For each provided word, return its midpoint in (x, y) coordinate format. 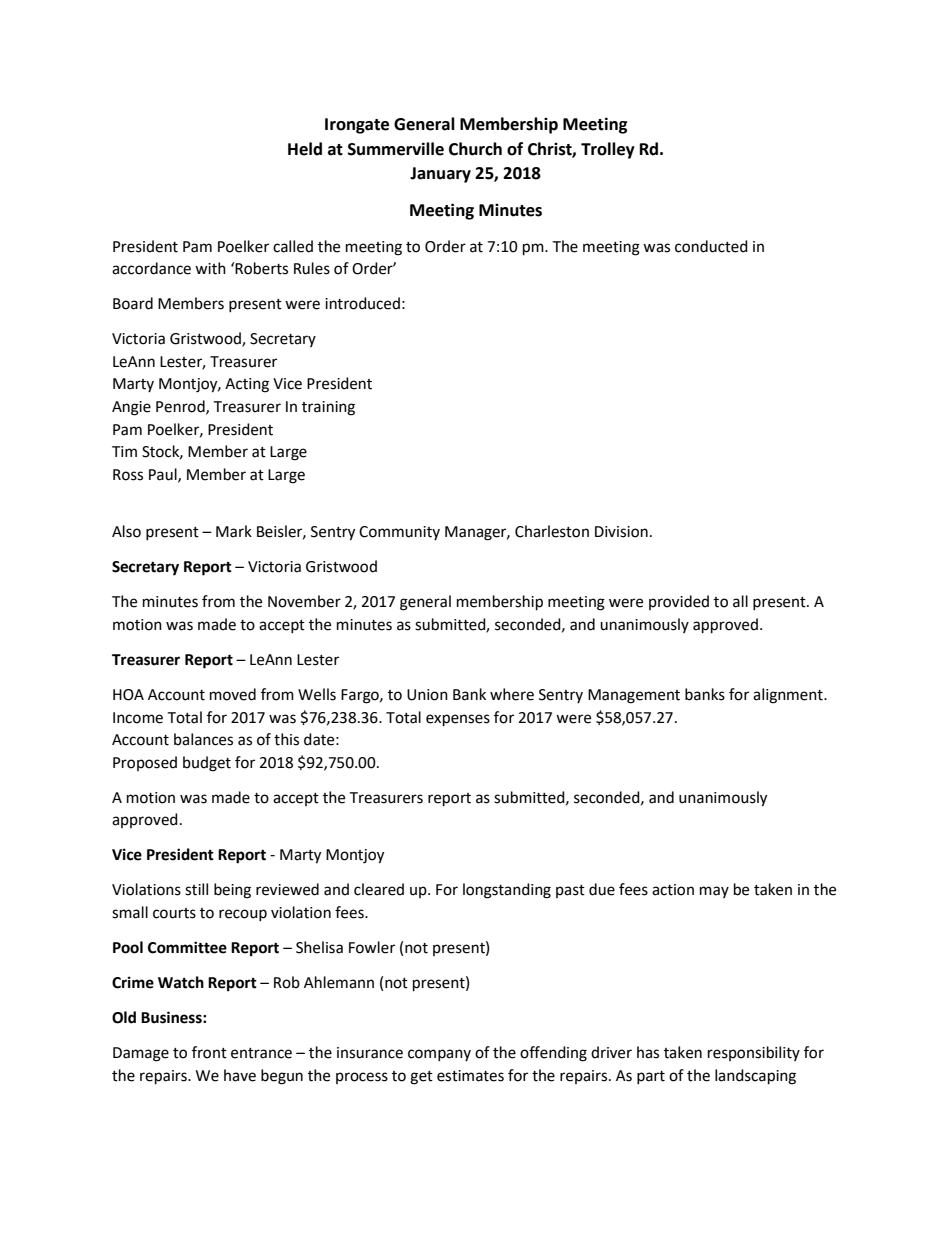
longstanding (507, 891)
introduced (362, 303)
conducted (711, 246)
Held (305, 149)
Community (399, 533)
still (196, 889)
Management (634, 696)
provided (679, 602)
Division (621, 532)
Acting (247, 385)
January (440, 175)
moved (233, 694)
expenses (458, 720)
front (209, 1052)
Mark (234, 531)
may (714, 892)
